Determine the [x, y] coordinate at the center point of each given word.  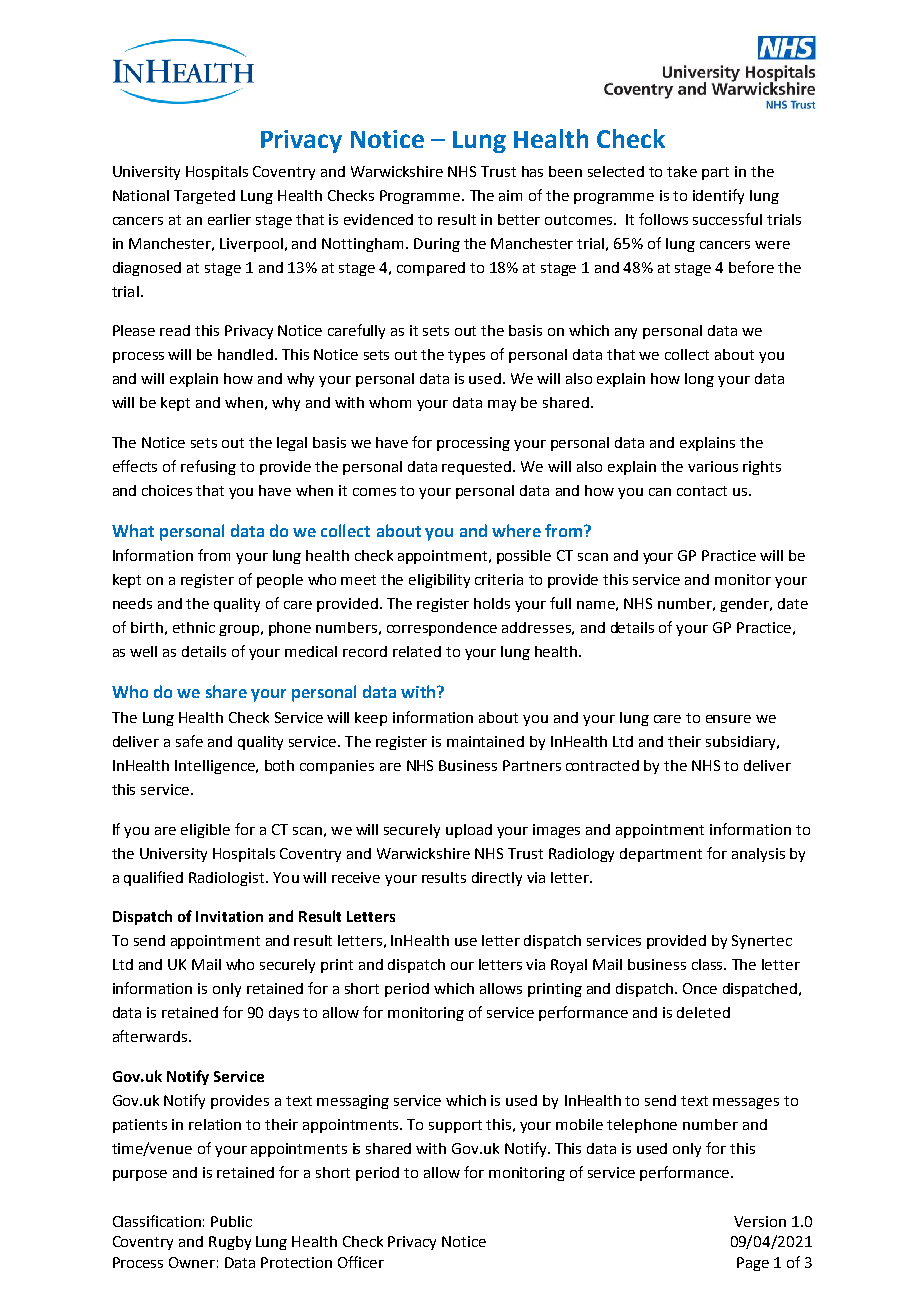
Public [231, 1221]
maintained [485, 741]
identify [718, 196]
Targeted [204, 197]
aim [510, 195]
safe [189, 741]
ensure [728, 719]
